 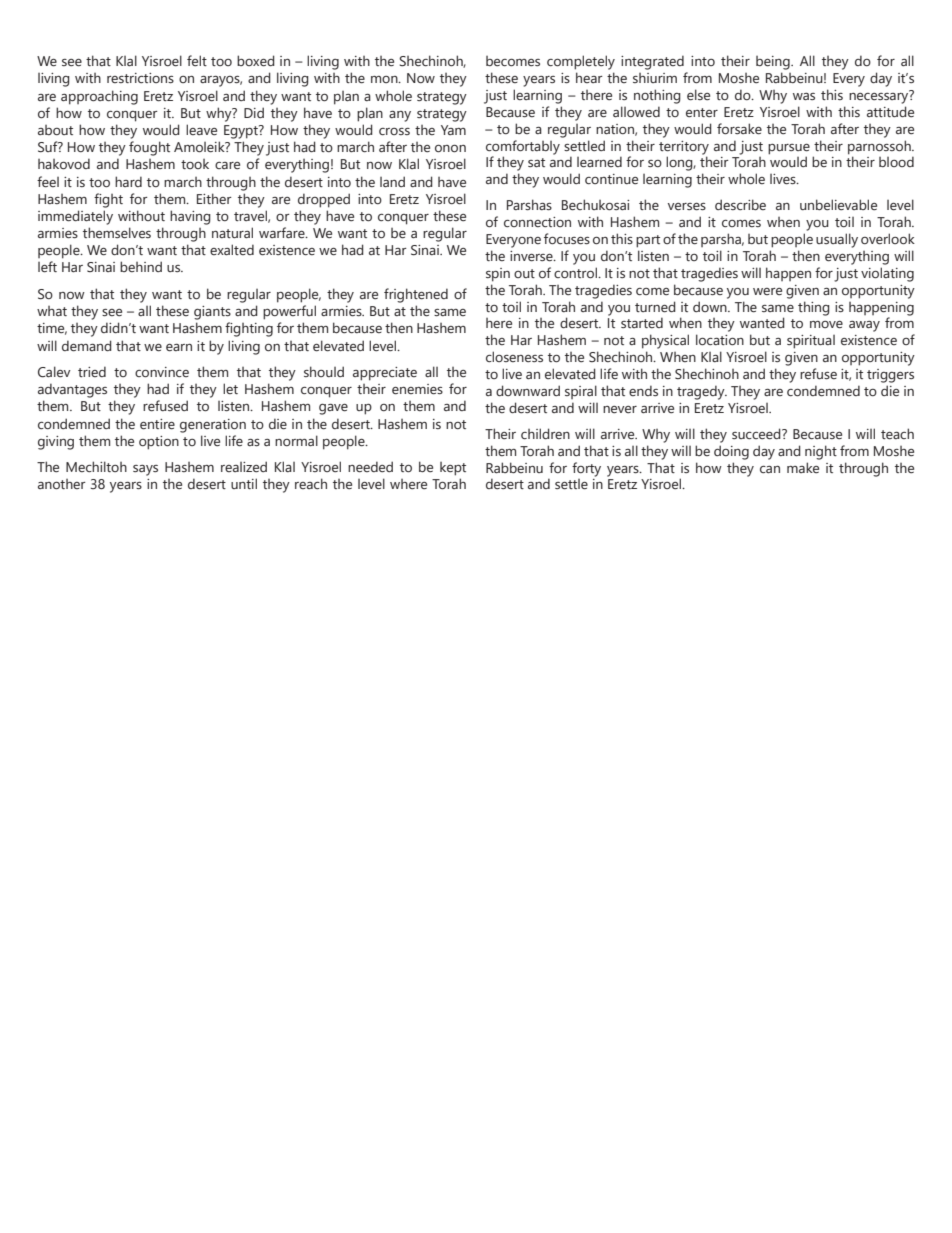 I want to click on restrictions, so click(x=140, y=78).
